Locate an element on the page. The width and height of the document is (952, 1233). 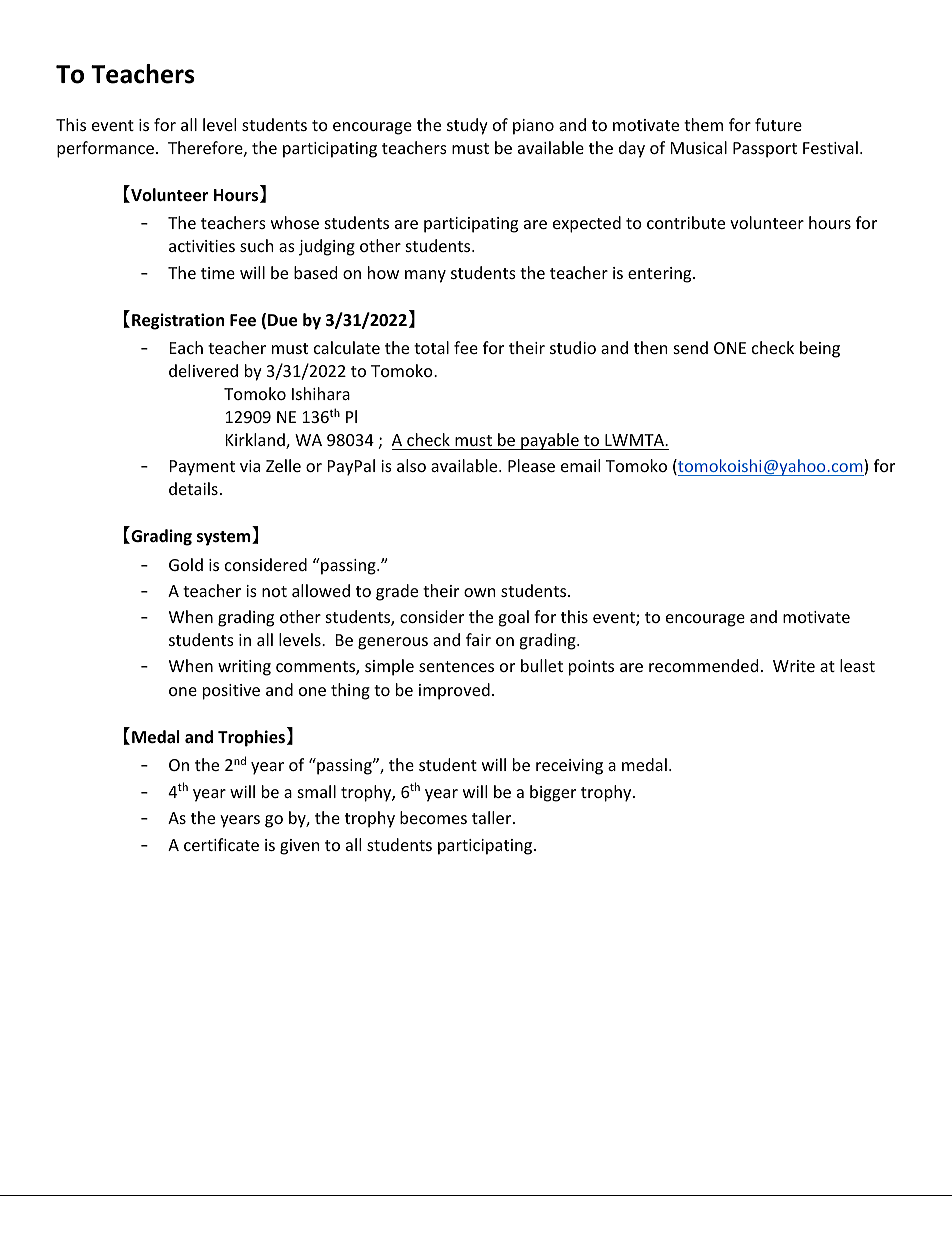
certificate is located at coordinates (221, 844).
